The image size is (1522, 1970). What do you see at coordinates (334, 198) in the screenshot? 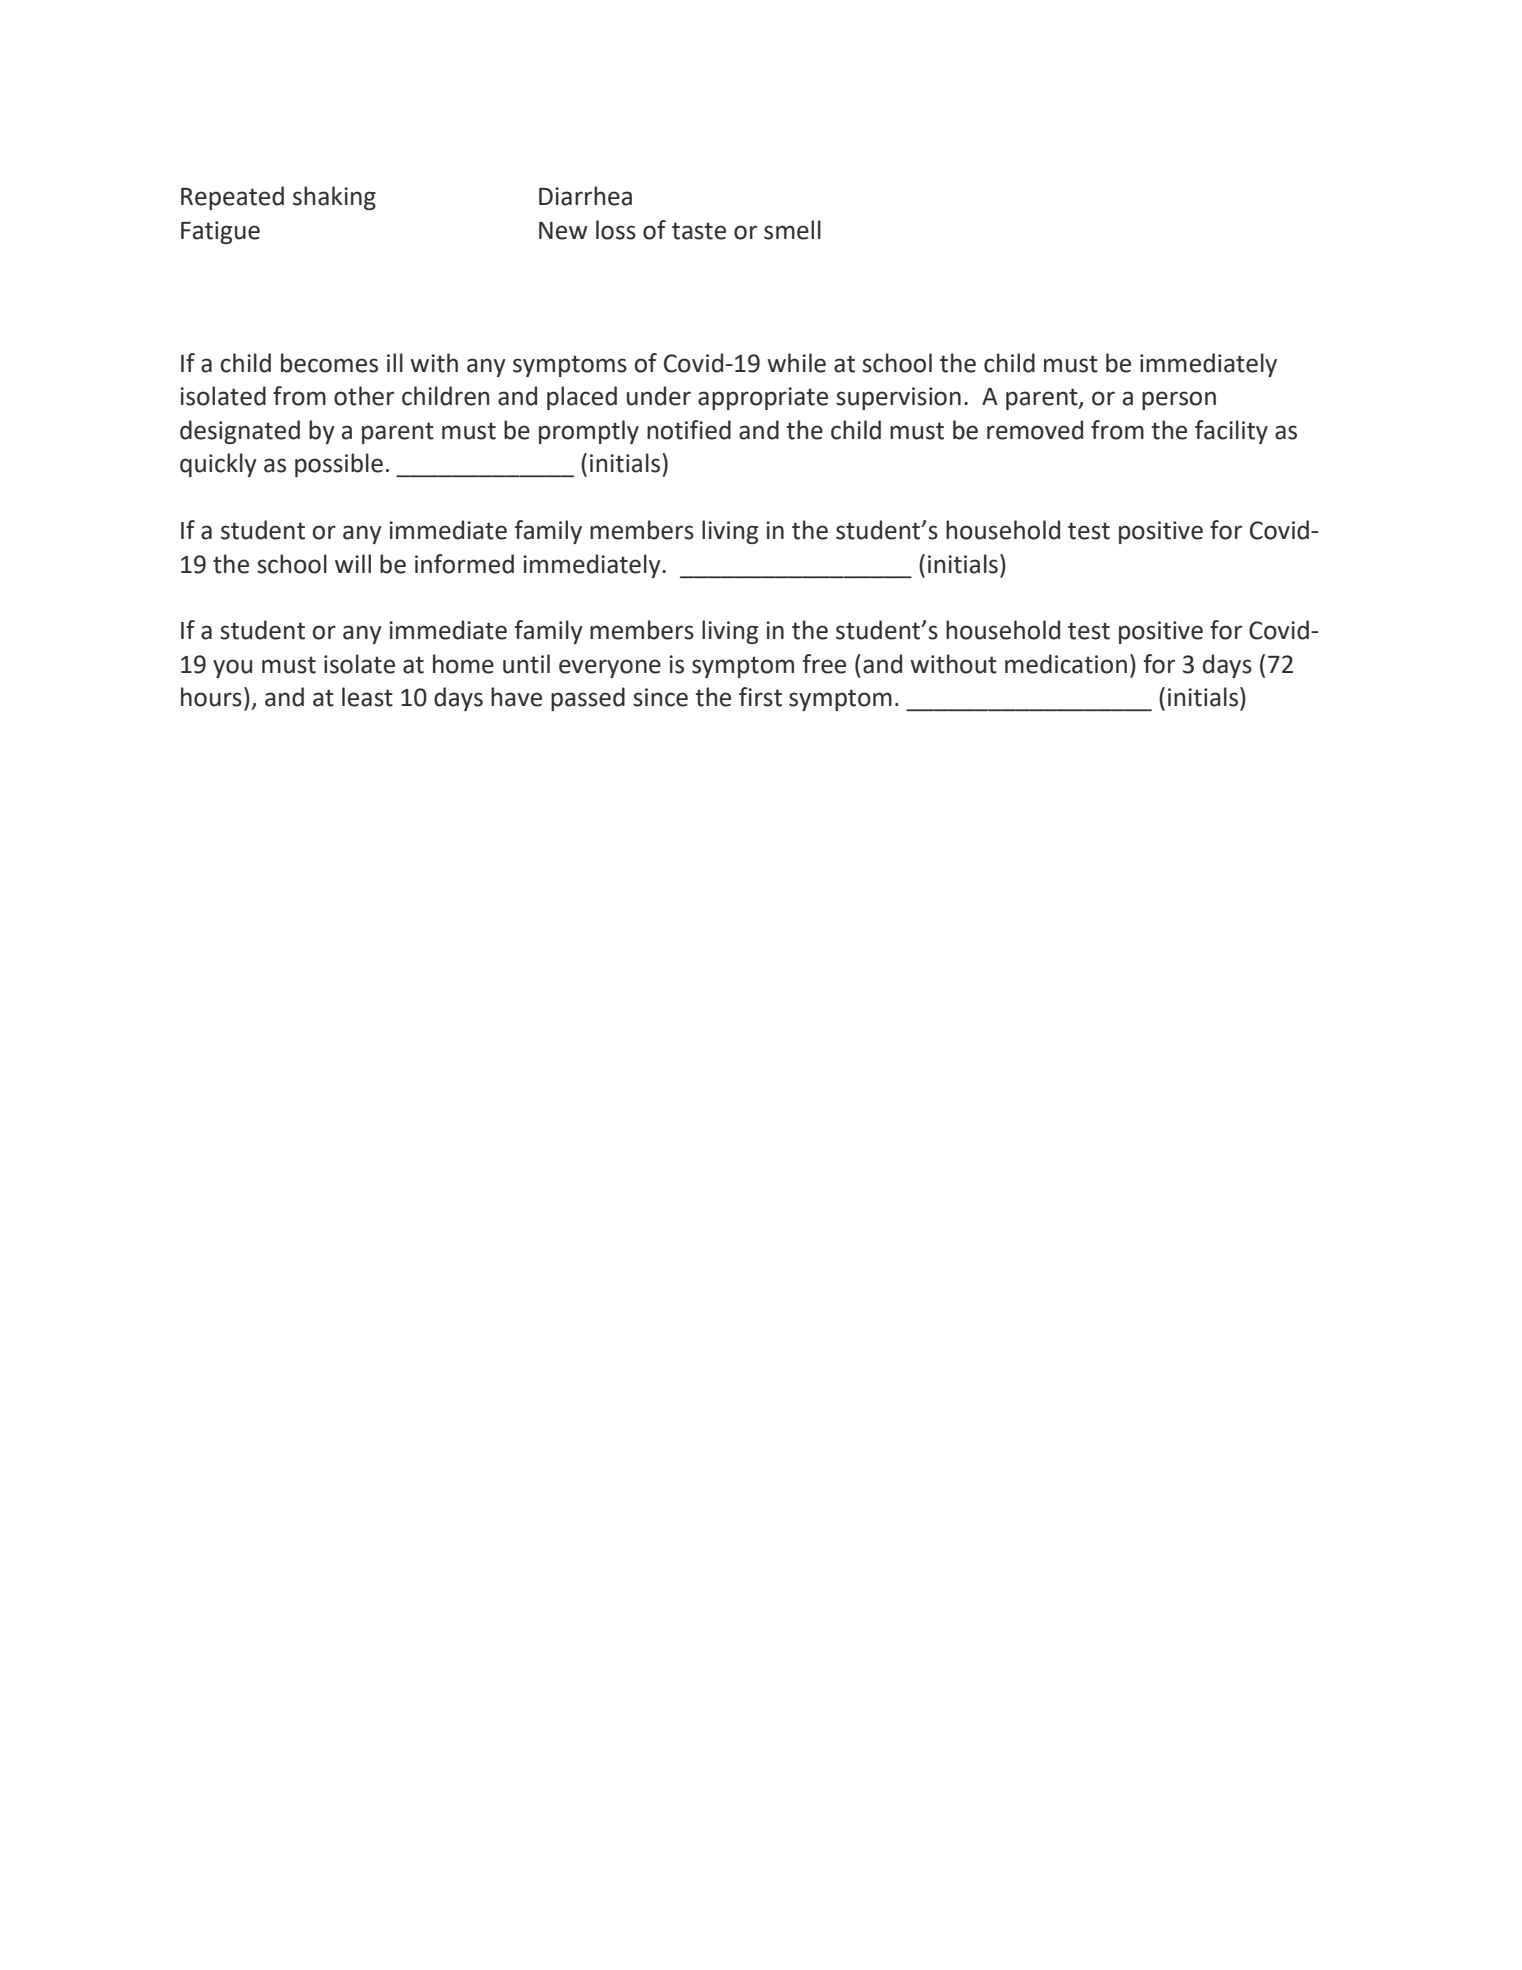
I see `shaking` at bounding box center [334, 198].
